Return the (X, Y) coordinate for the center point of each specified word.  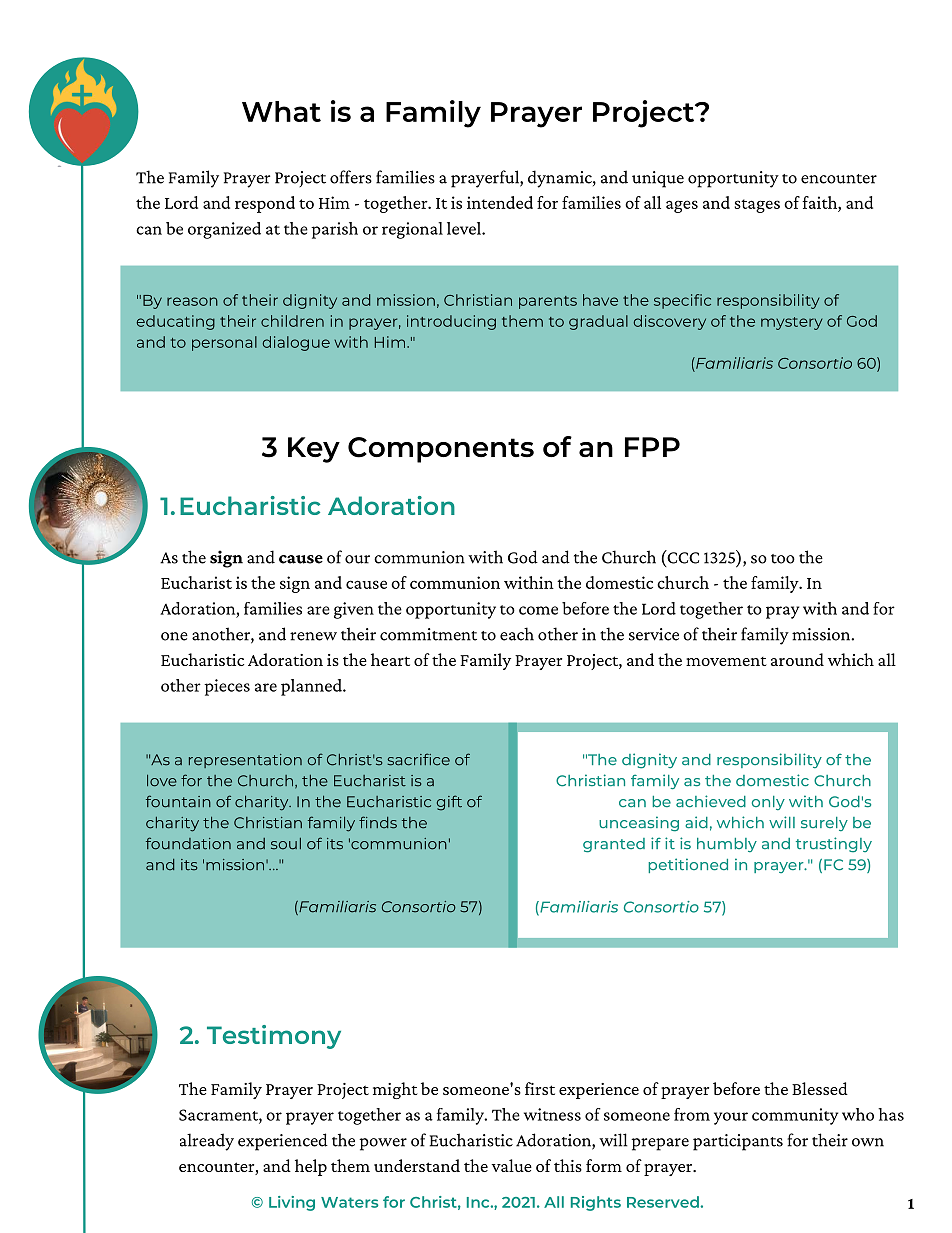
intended (500, 202)
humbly (727, 845)
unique (658, 179)
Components (441, 450)
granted (614, 845)
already (207, 1142)
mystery (791, 323)
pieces (227, 687)
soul (286, 844)
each (517, 634)
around (797, 659)
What (281, 111)
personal (224, 343)
